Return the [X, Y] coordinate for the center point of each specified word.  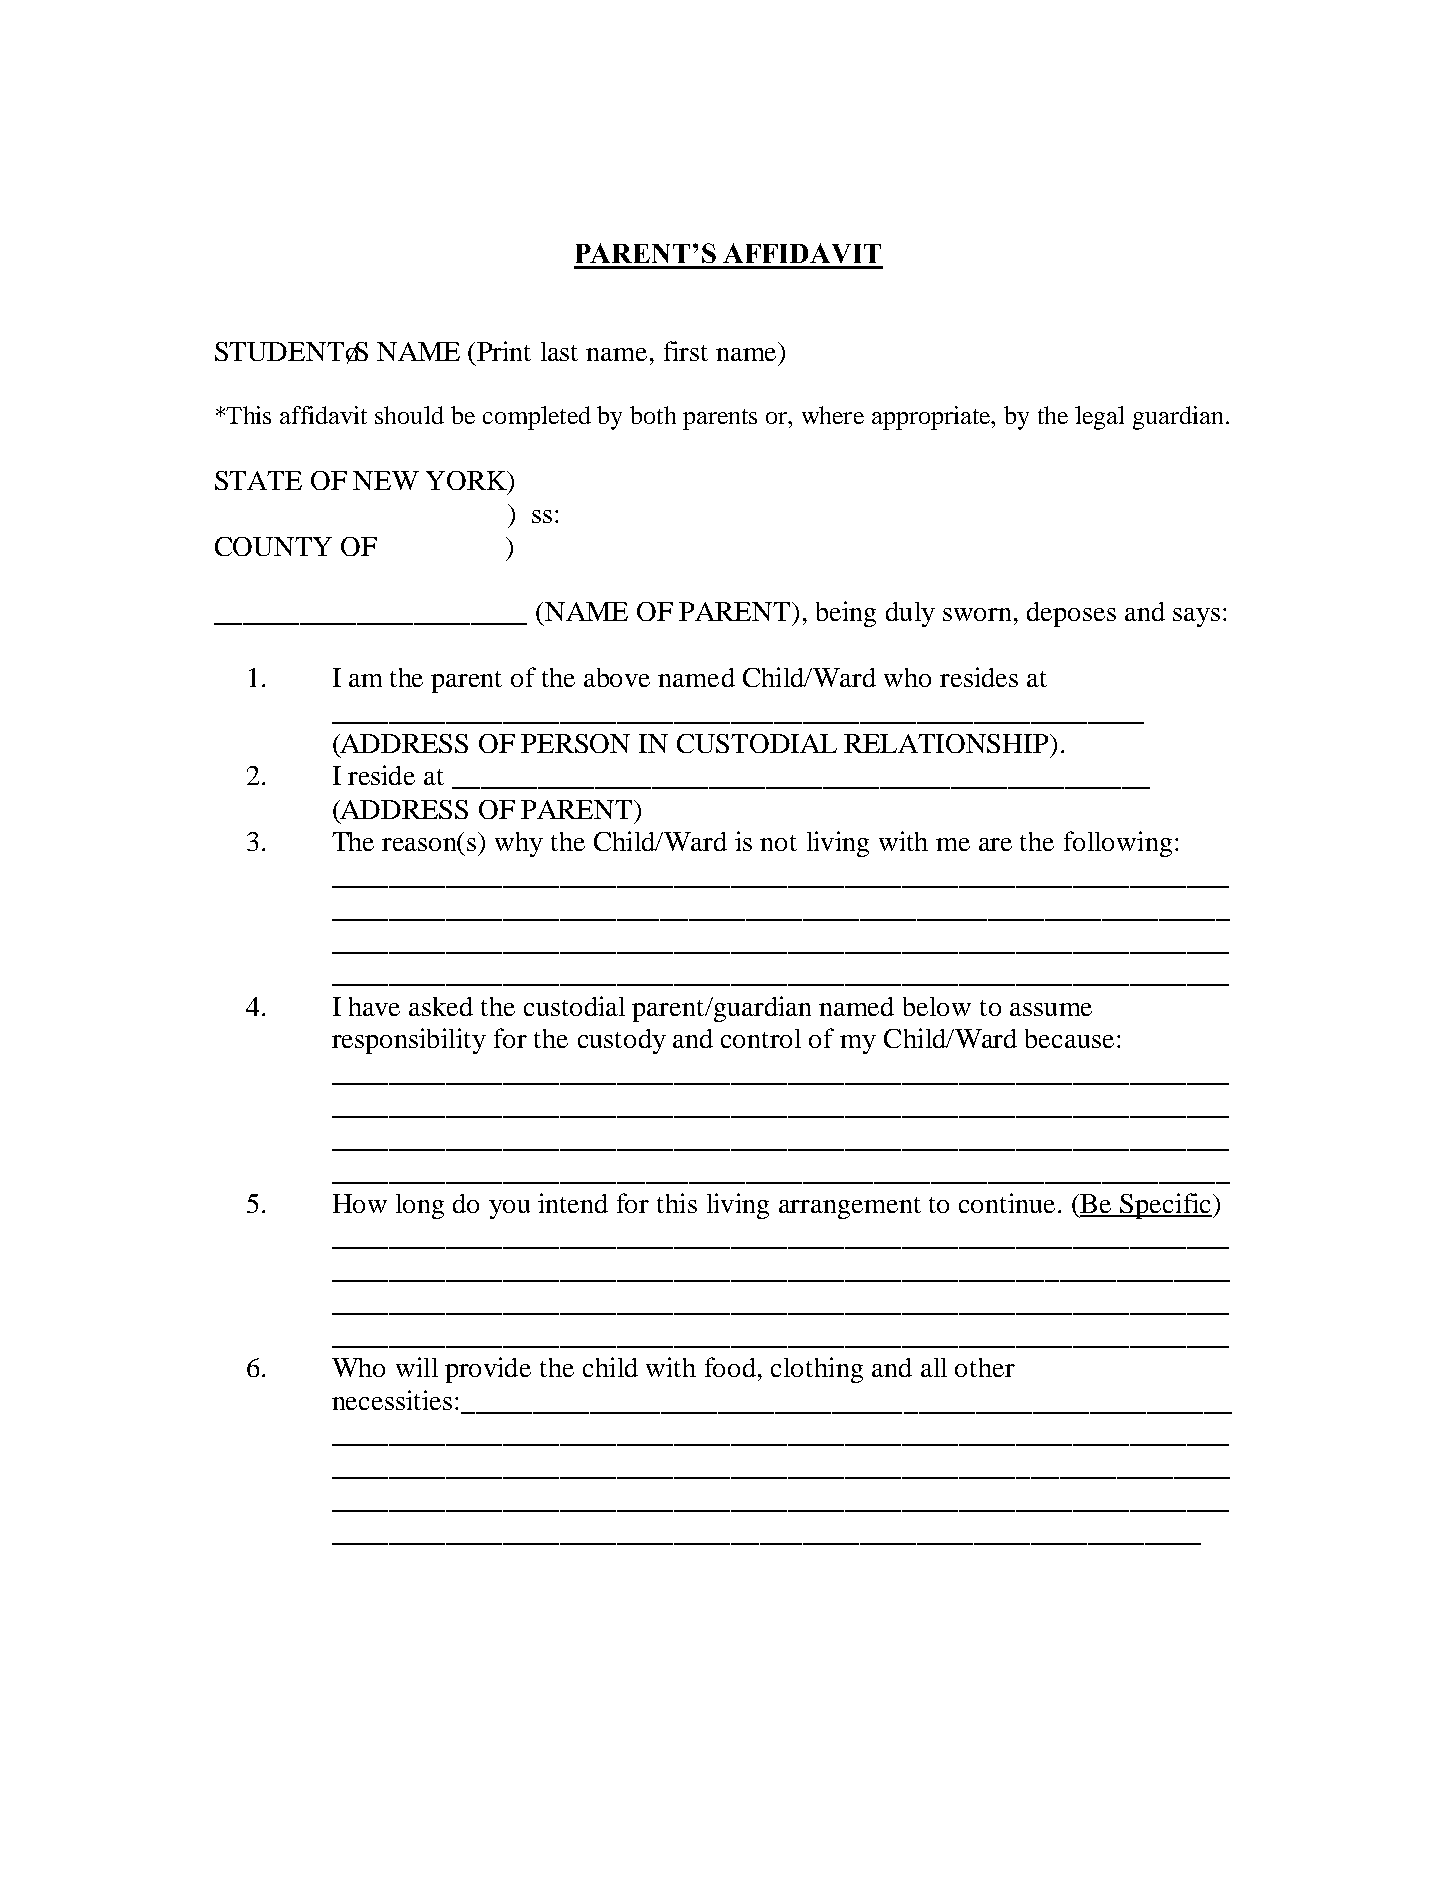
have [374, 1006]
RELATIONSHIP [947, 743]
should [409, 415]
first [686, 351]
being [846, 614]
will [417, 1367]
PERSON [575, 743]
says [1196, 617]
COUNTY [273, 546]
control [761, 1038]
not [778, 843]
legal [1099, 418]
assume [1051, 1009]
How [360, 1203]
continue [1007, 1203]
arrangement [850, 1208]
